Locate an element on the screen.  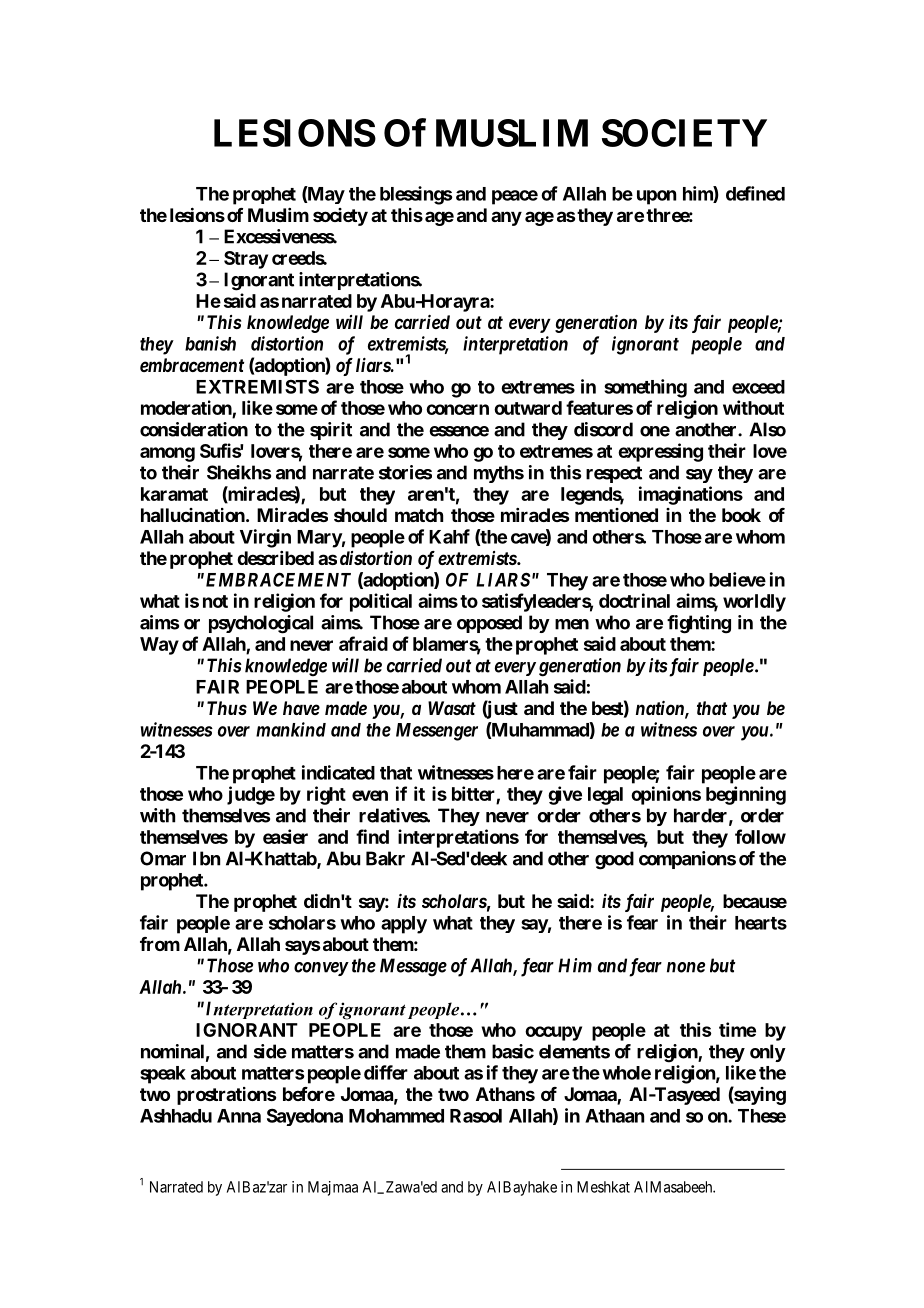
any is located at coordinates (506, 218).
